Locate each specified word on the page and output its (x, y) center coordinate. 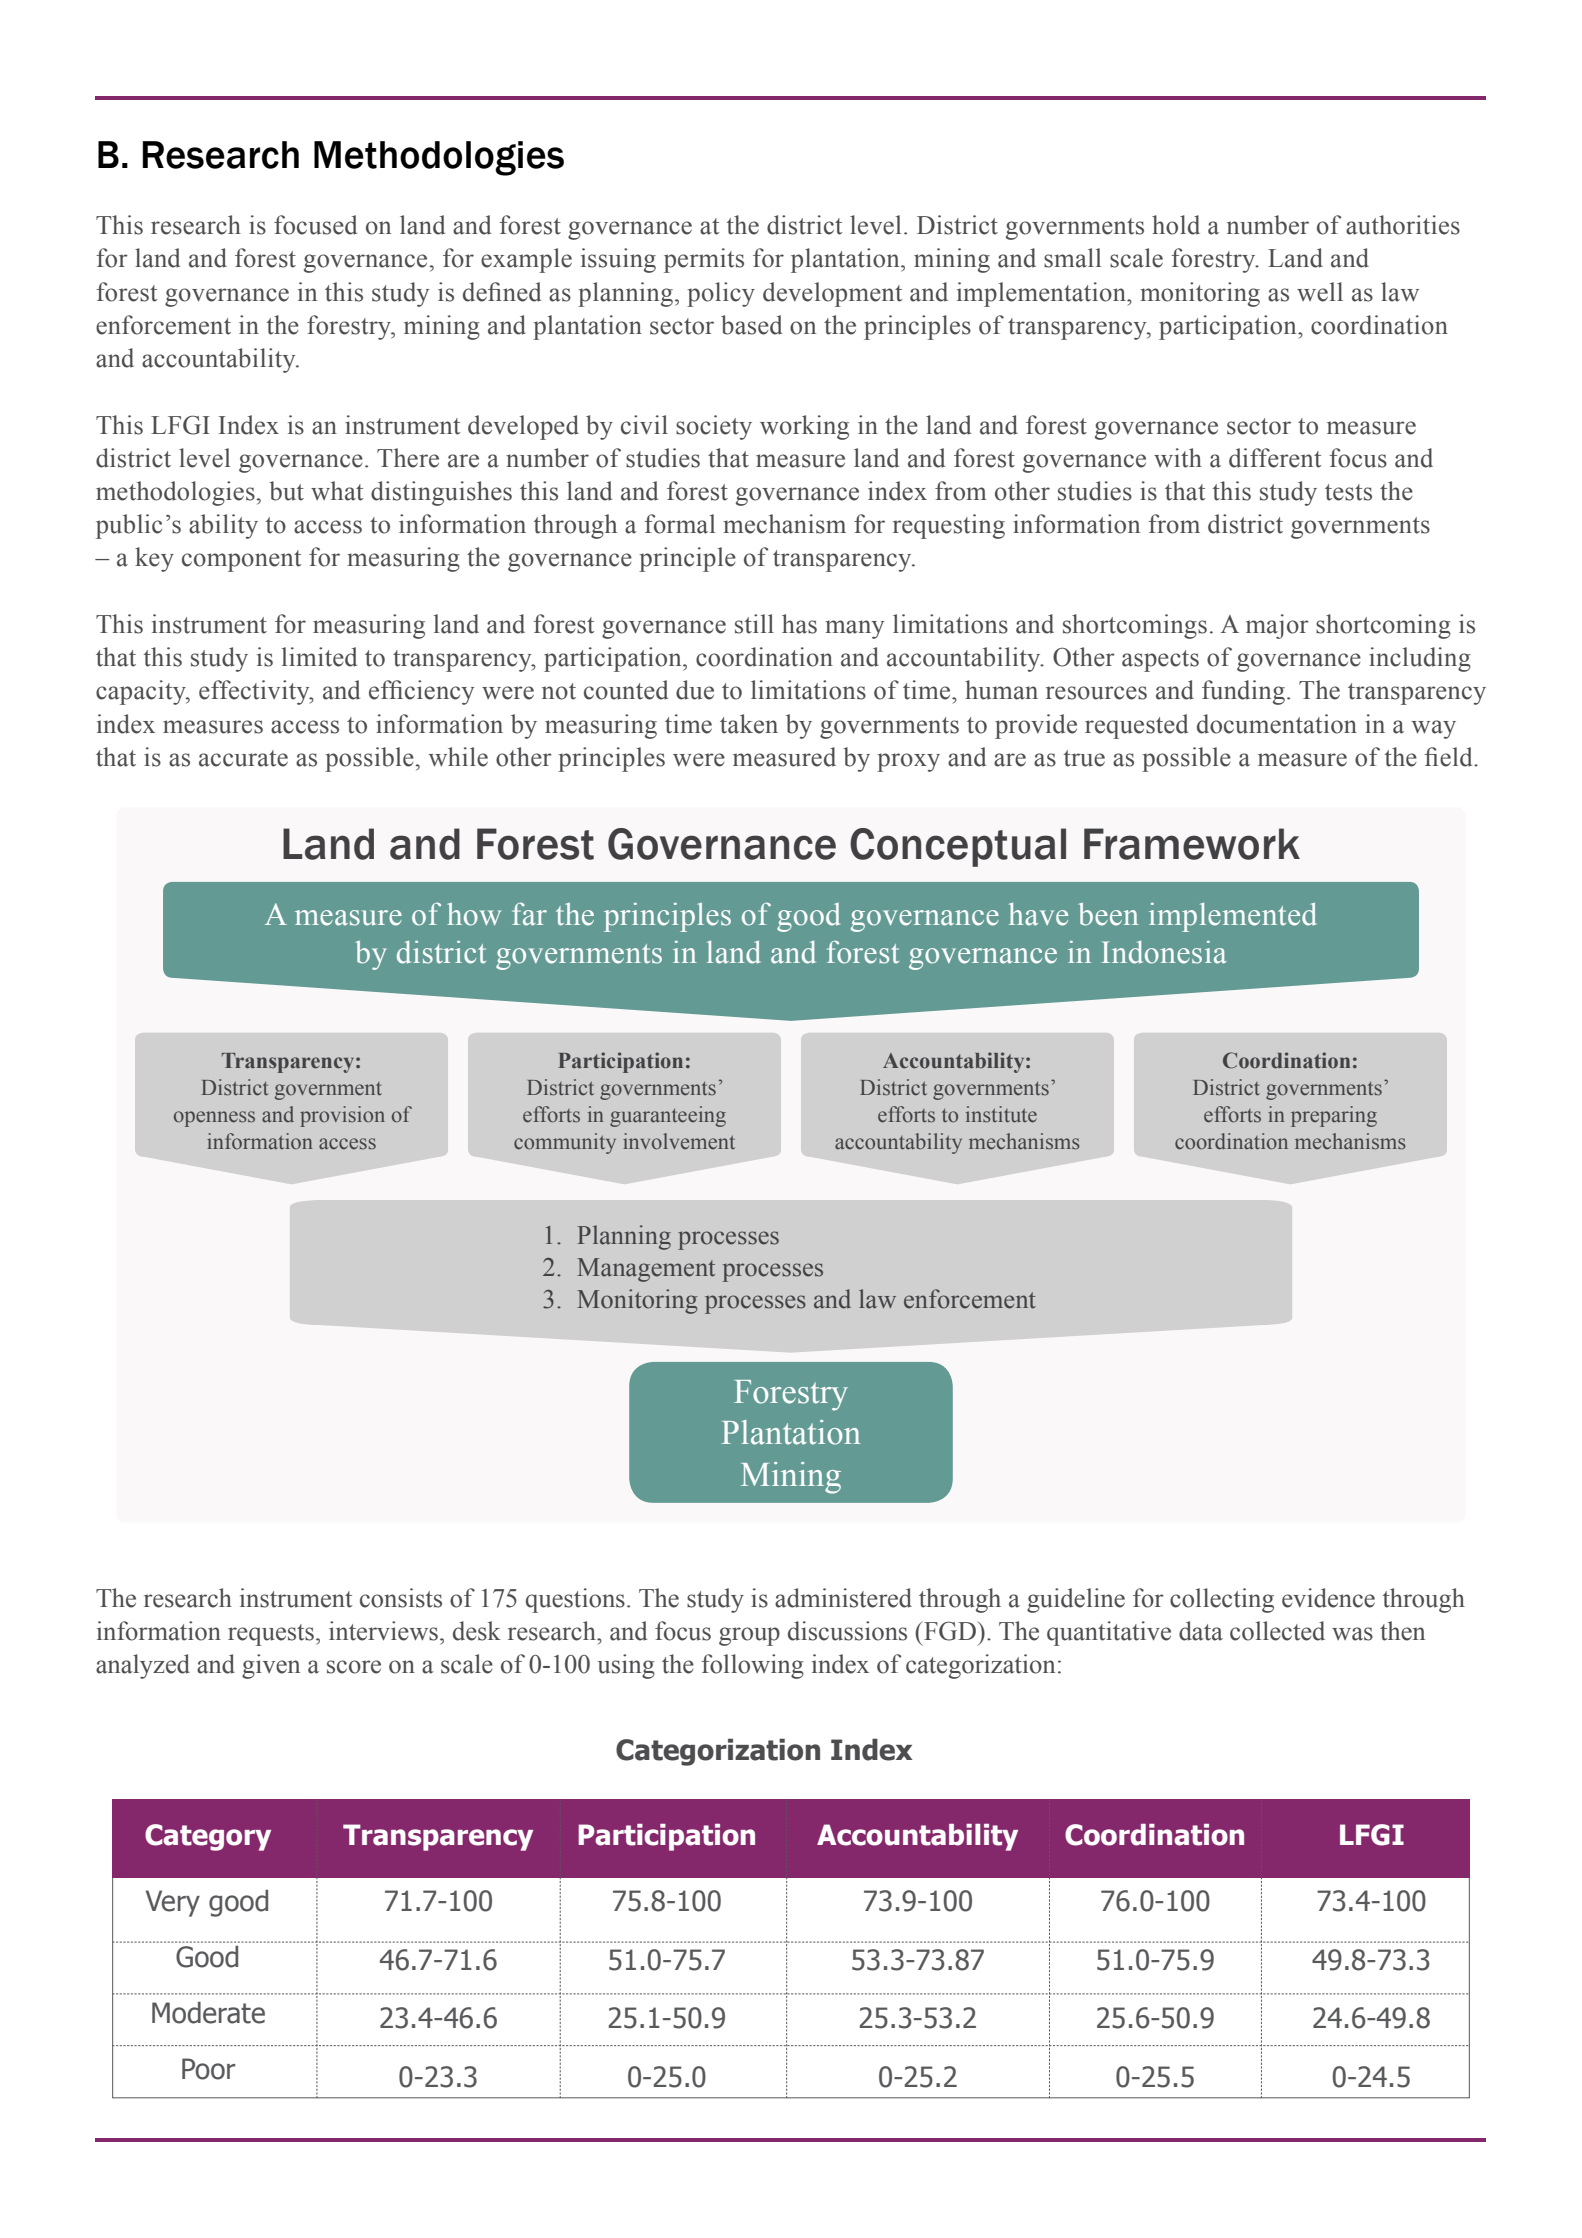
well (1320, 292)
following (752, 1666)
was (1352, 1634)
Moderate (208, 2013)
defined (502, 292)
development (832, 294)
